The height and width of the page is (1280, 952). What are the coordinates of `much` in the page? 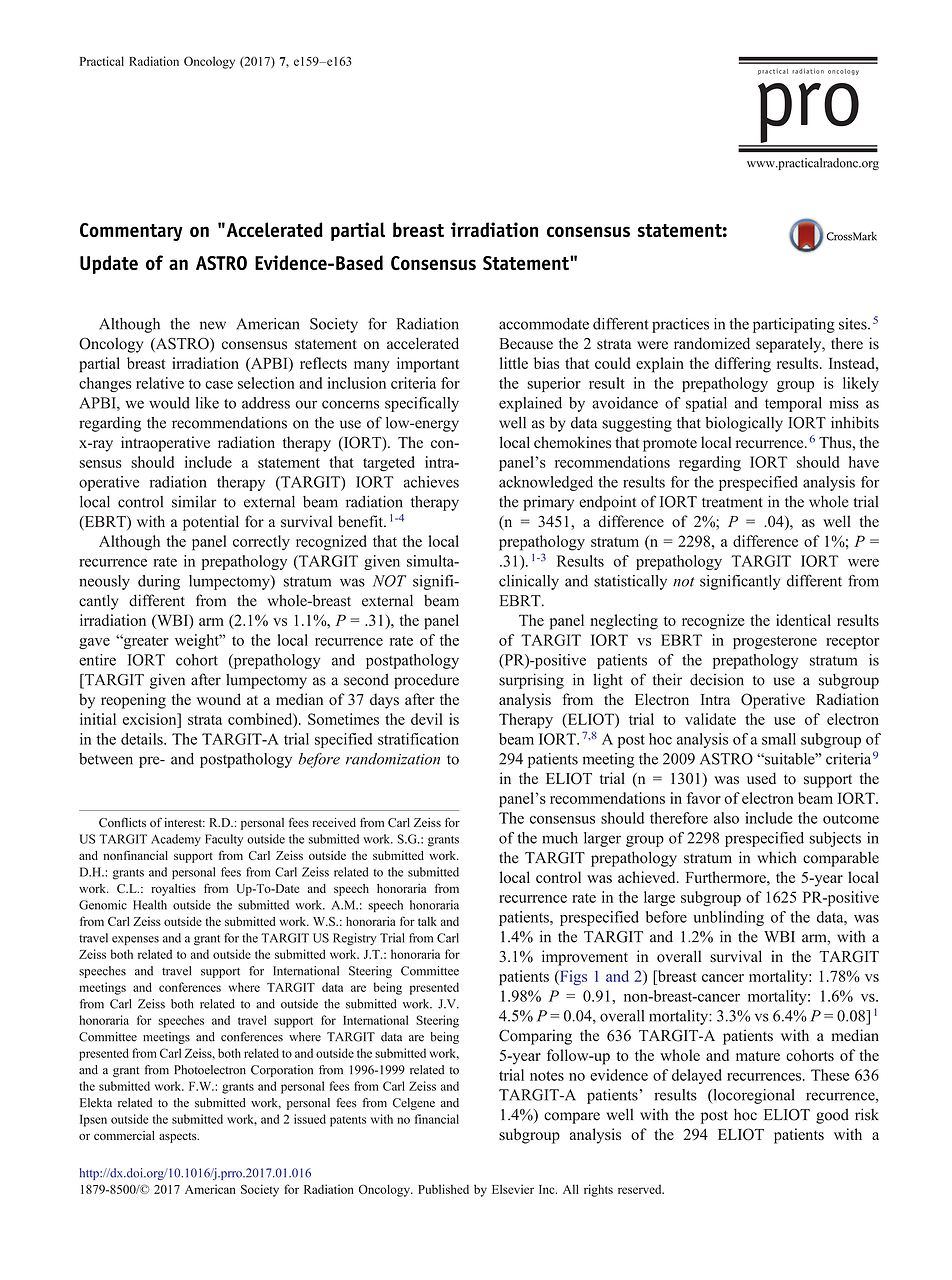 It's located at (560, 838).
